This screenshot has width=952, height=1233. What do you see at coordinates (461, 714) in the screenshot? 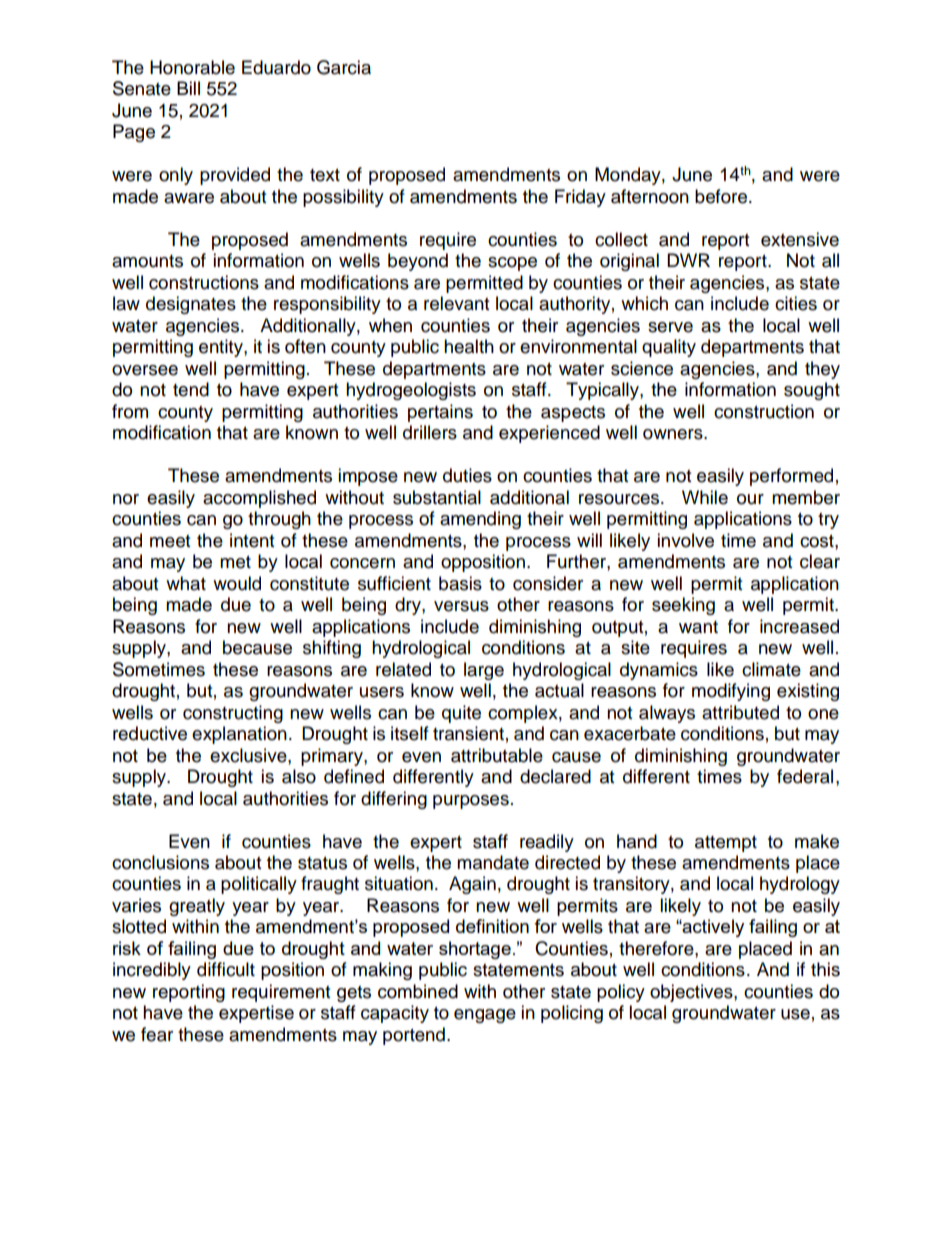
I see `quite` at bounding box center [461, 714].
